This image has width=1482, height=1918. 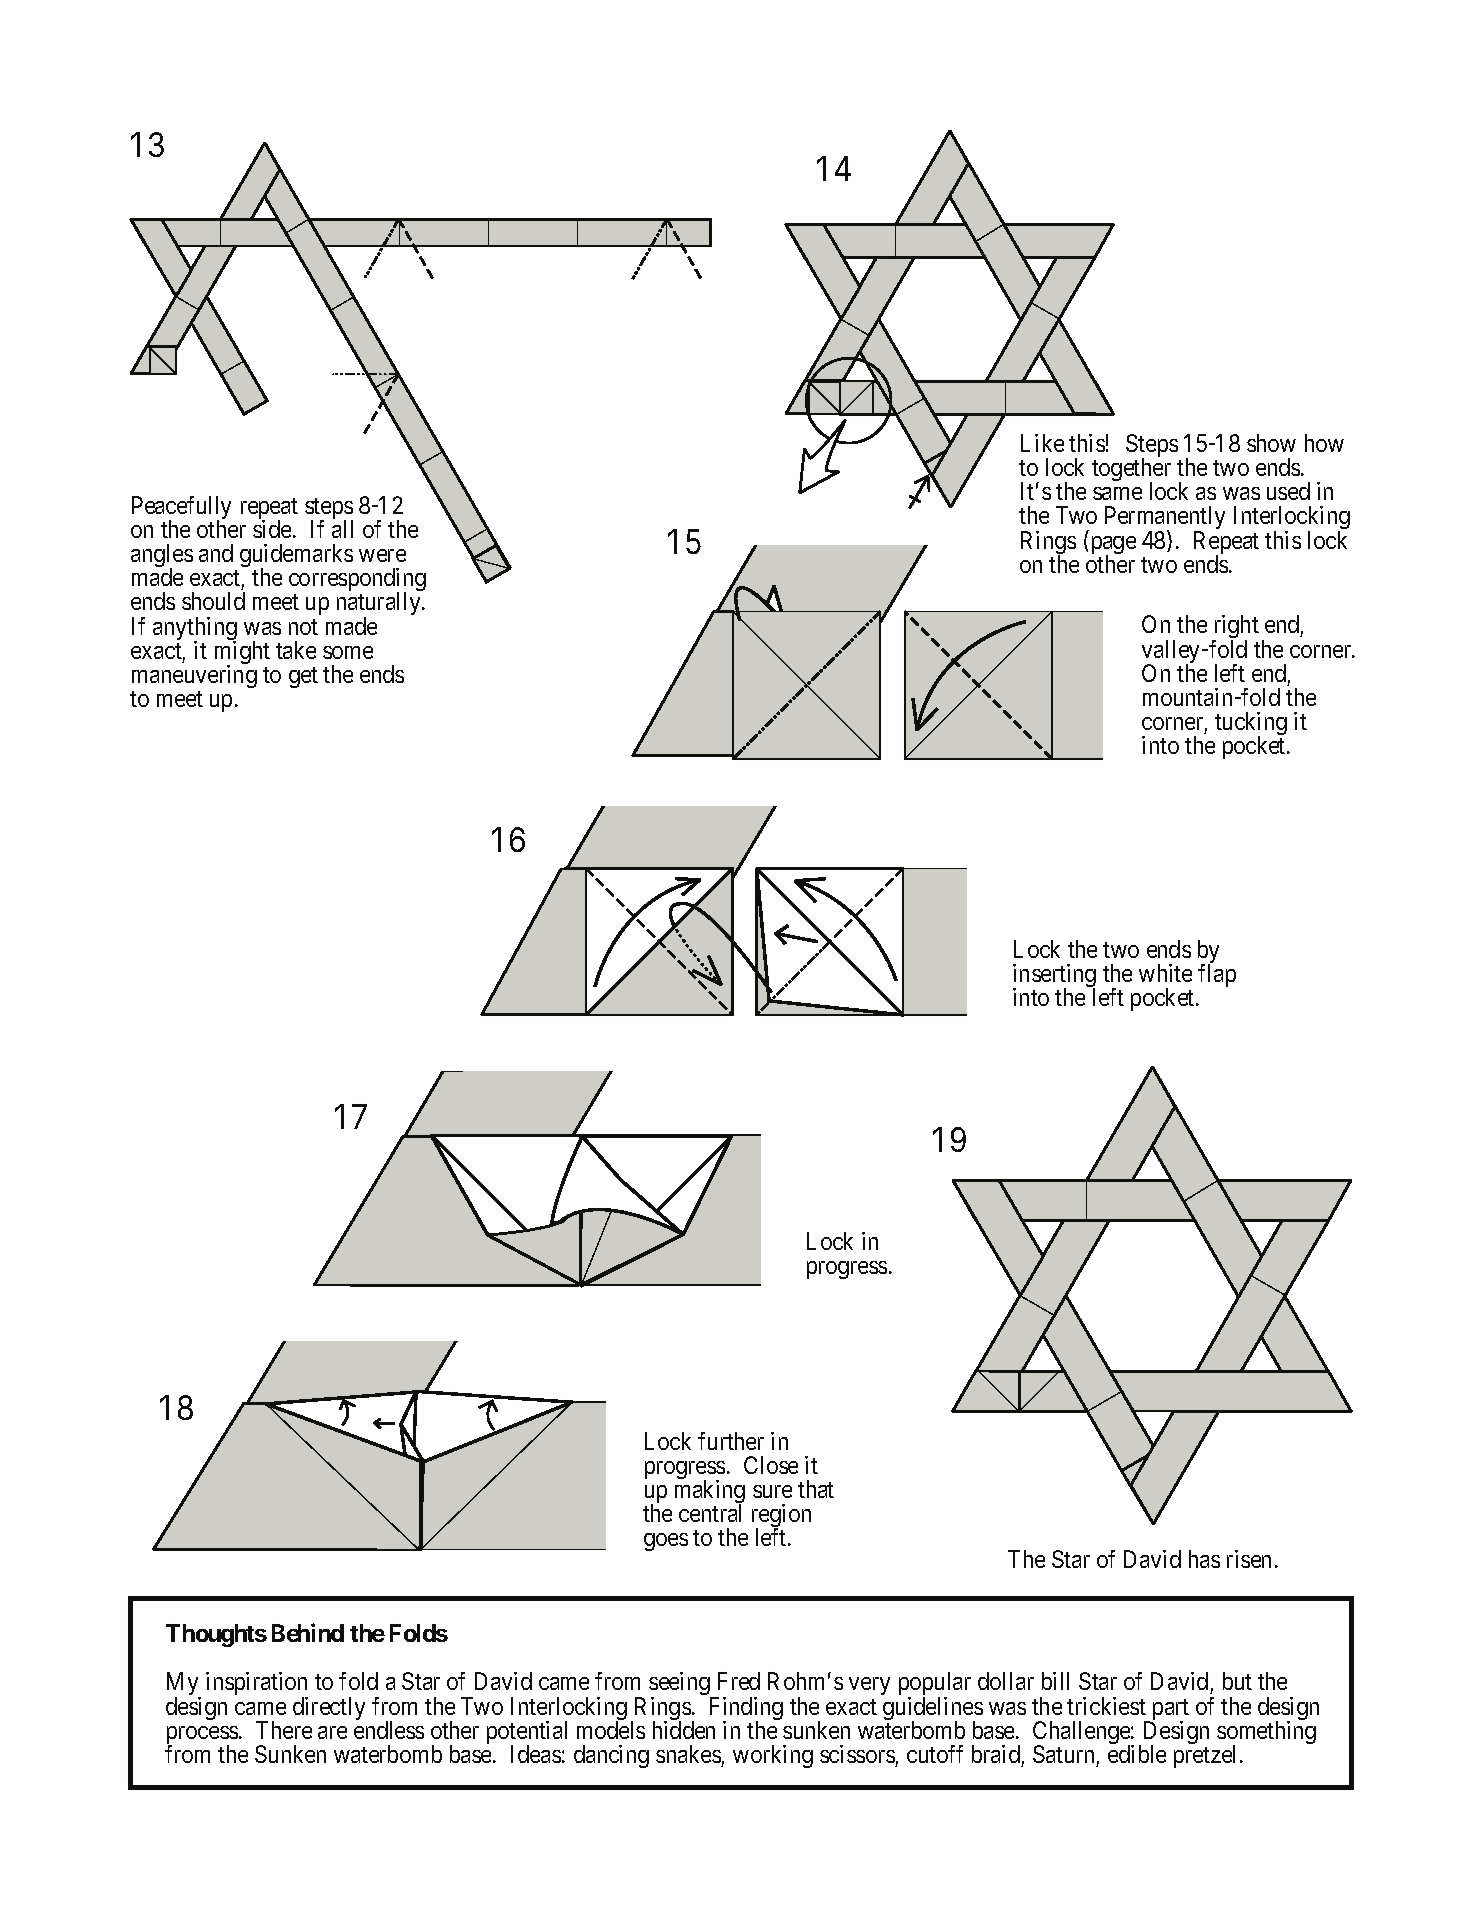 I want to click on flap, so click(x=1217, y=975).
